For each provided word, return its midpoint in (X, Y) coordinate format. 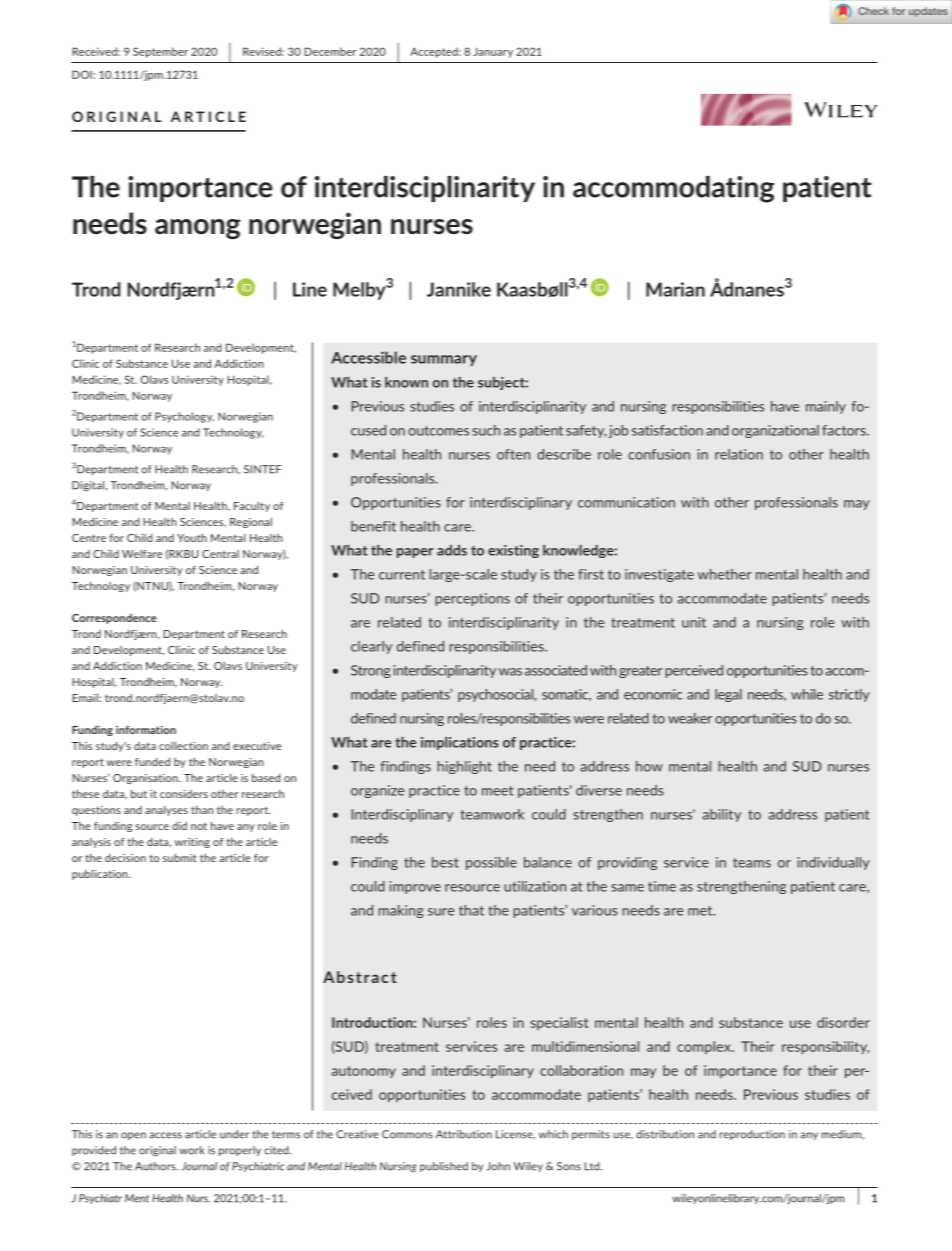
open (133, 1136)
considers (184, 794)
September (160, 52)
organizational (775, 431)
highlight (465, 767)
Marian (675, 289)
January (493, 53)
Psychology (184, 417)
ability (722, 815)
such (486, 430)
